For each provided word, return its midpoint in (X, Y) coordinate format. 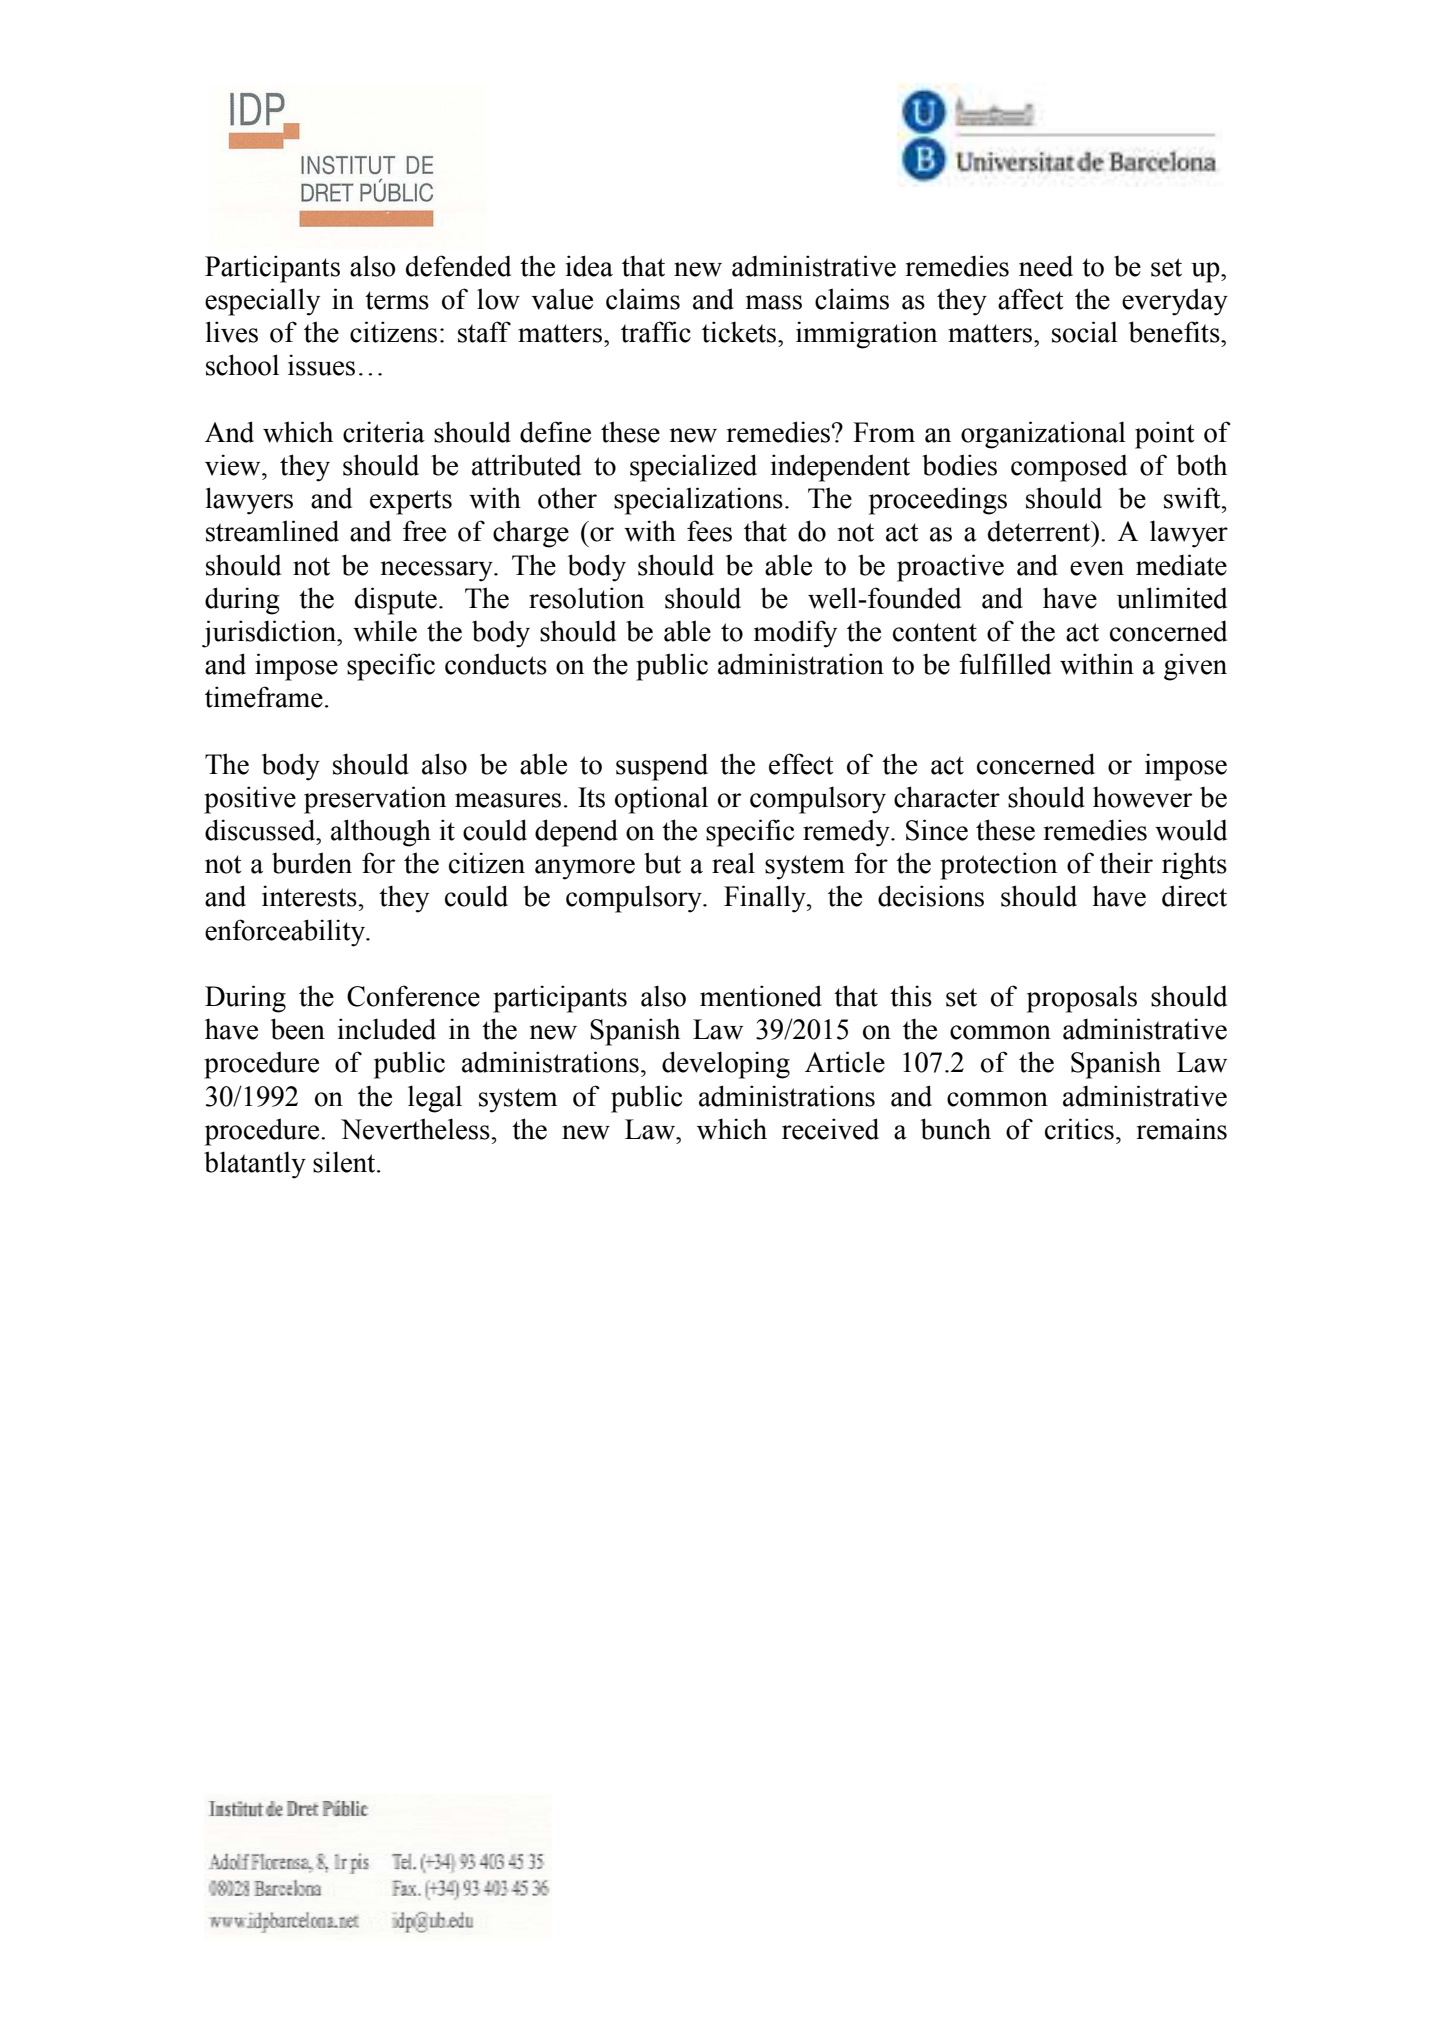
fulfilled (1005, 664)
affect (1031, 299)
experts (411, 502)
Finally (766, 899)
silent (345, 1162)
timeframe (264, 697)
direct (1194, 896)
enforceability (286, 933)
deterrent (1040, 531)
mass (774, 302)
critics (1079, 1129)
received (830, 1129)
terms (397, 300)
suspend (662, 767)
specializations (698, 501)
